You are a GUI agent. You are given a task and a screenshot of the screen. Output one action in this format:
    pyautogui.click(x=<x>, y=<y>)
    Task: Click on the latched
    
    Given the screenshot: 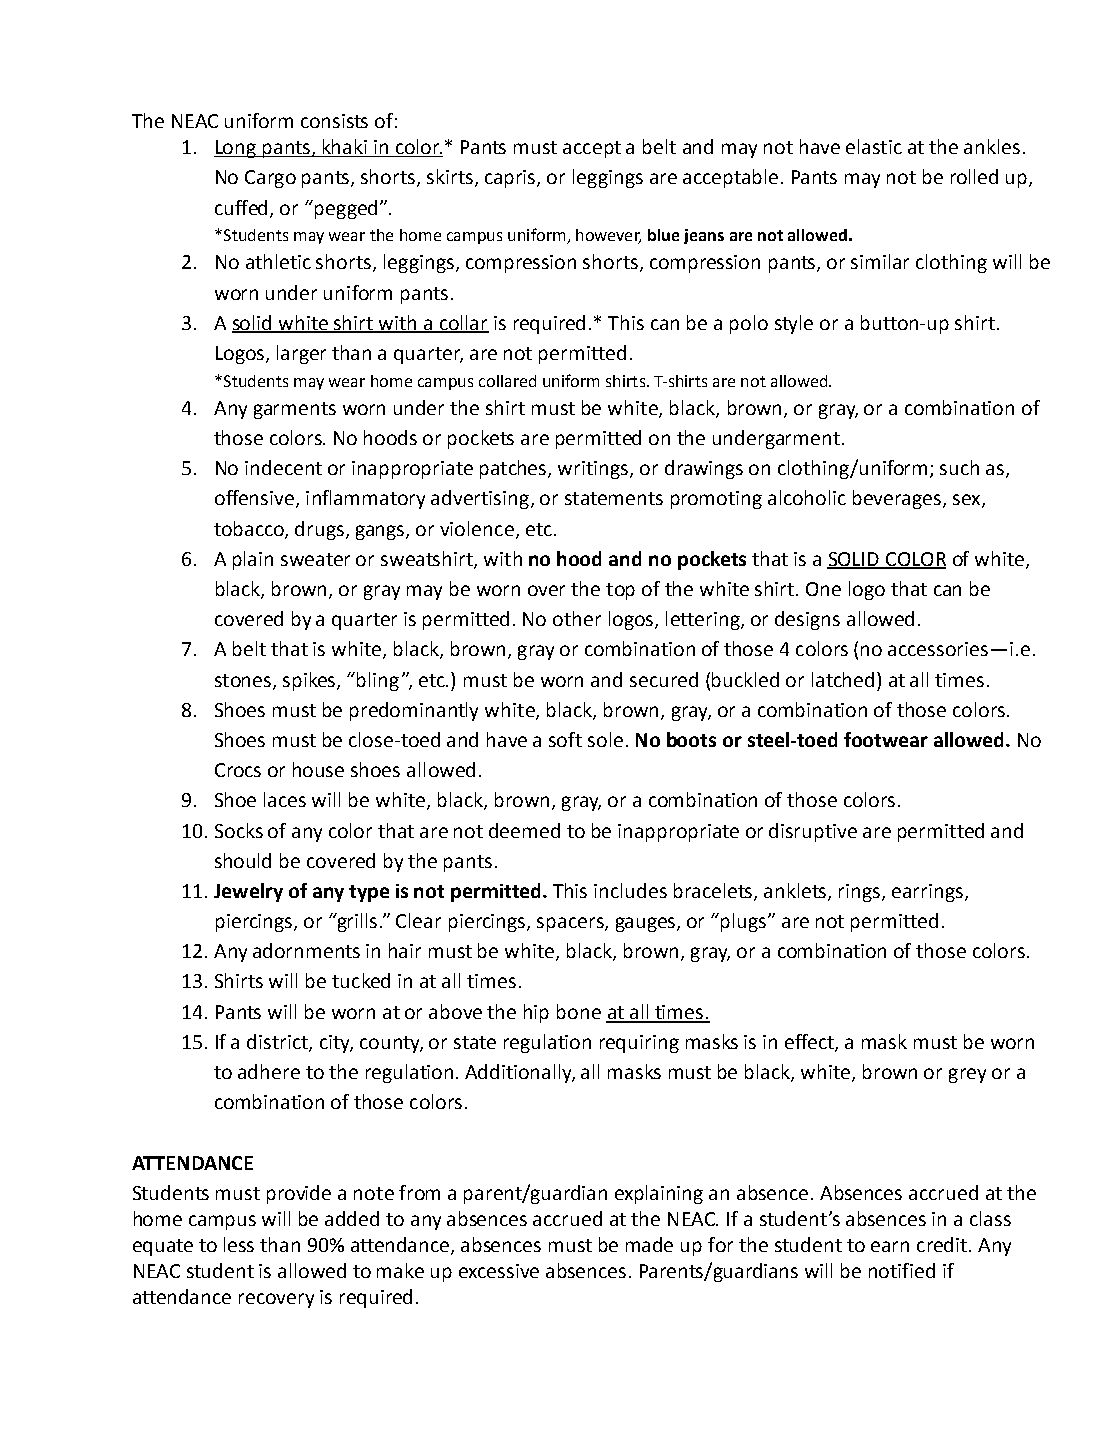 What is the action you would take?
    pyautogui.click(x=843, y=679)
